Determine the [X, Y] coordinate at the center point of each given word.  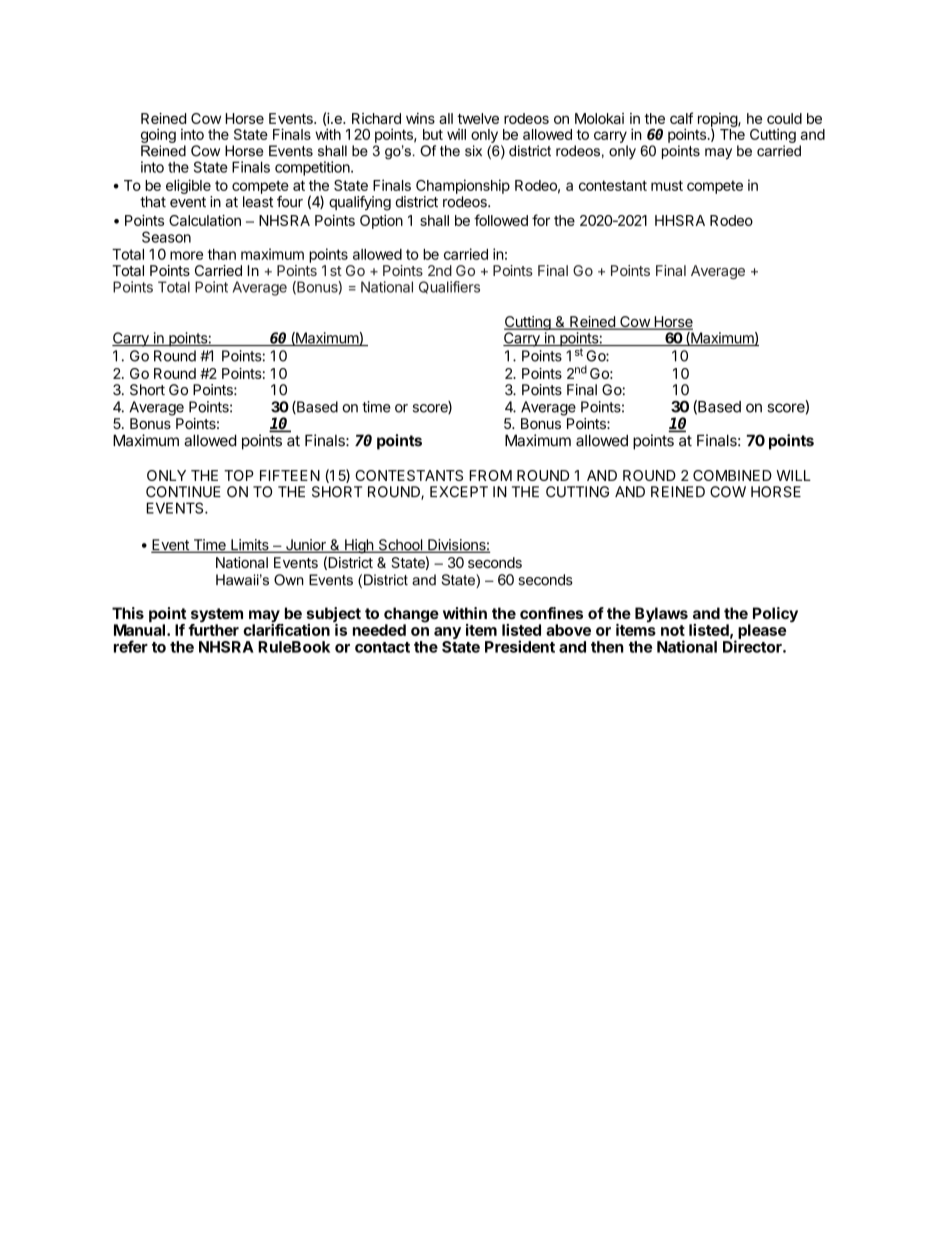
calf [681, 118]
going [158, 135]
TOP [239, 475]
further [213, 629]
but [433, 134]
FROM [490, 475]
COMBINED [732, 475]
